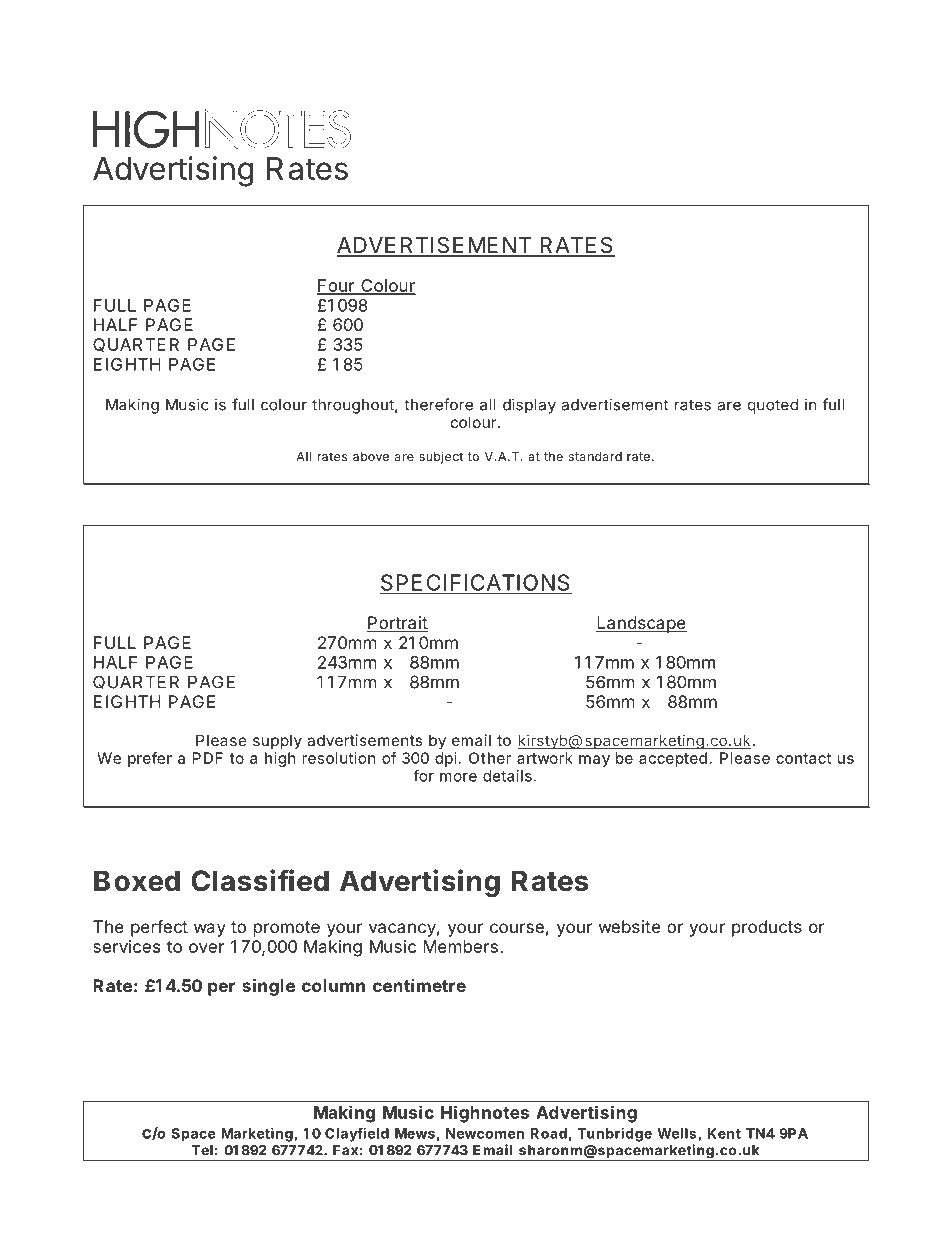  I want to click on dpi, so click(445, 759).
